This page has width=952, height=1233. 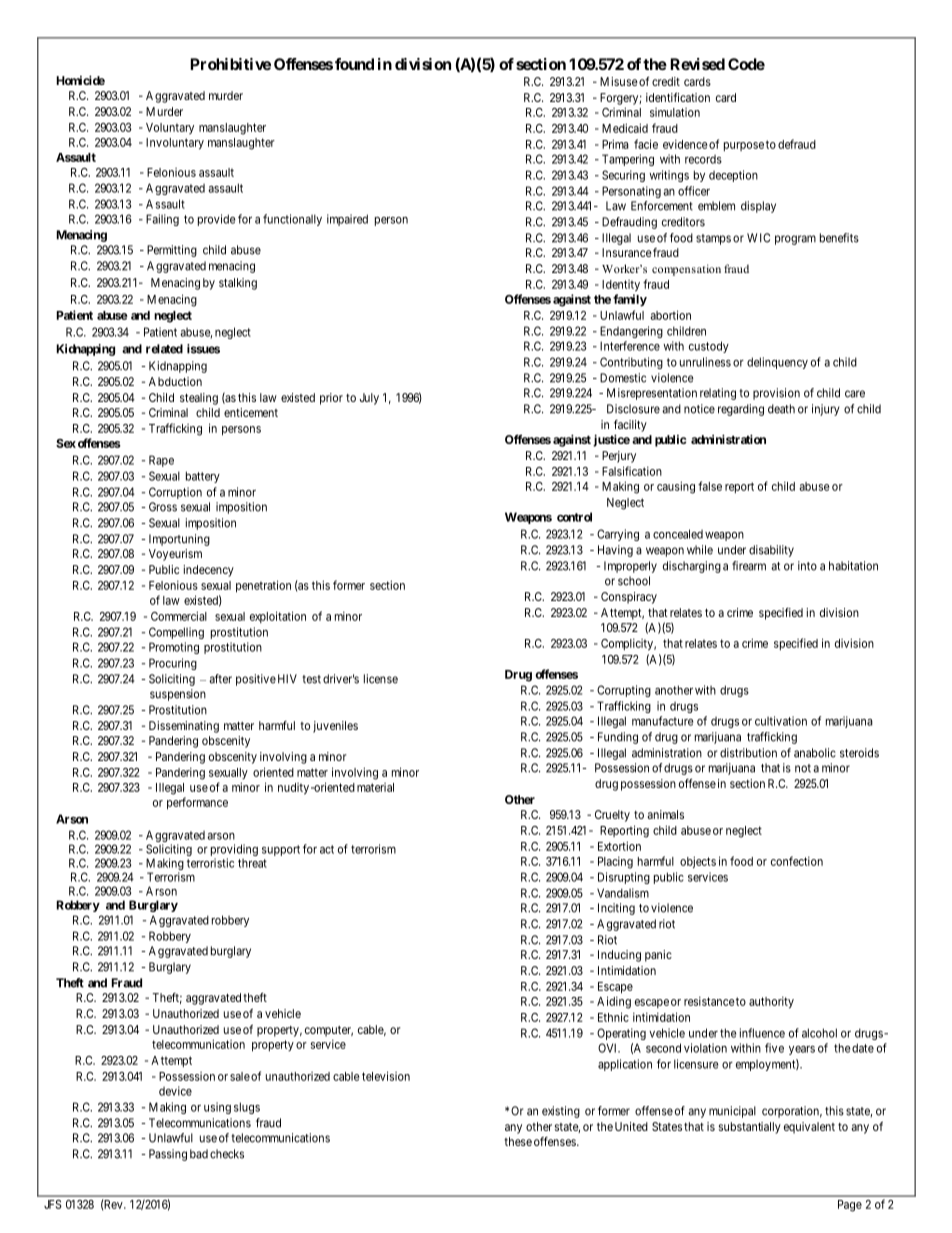 I want to click on disability, so click(x=771, y=551).
